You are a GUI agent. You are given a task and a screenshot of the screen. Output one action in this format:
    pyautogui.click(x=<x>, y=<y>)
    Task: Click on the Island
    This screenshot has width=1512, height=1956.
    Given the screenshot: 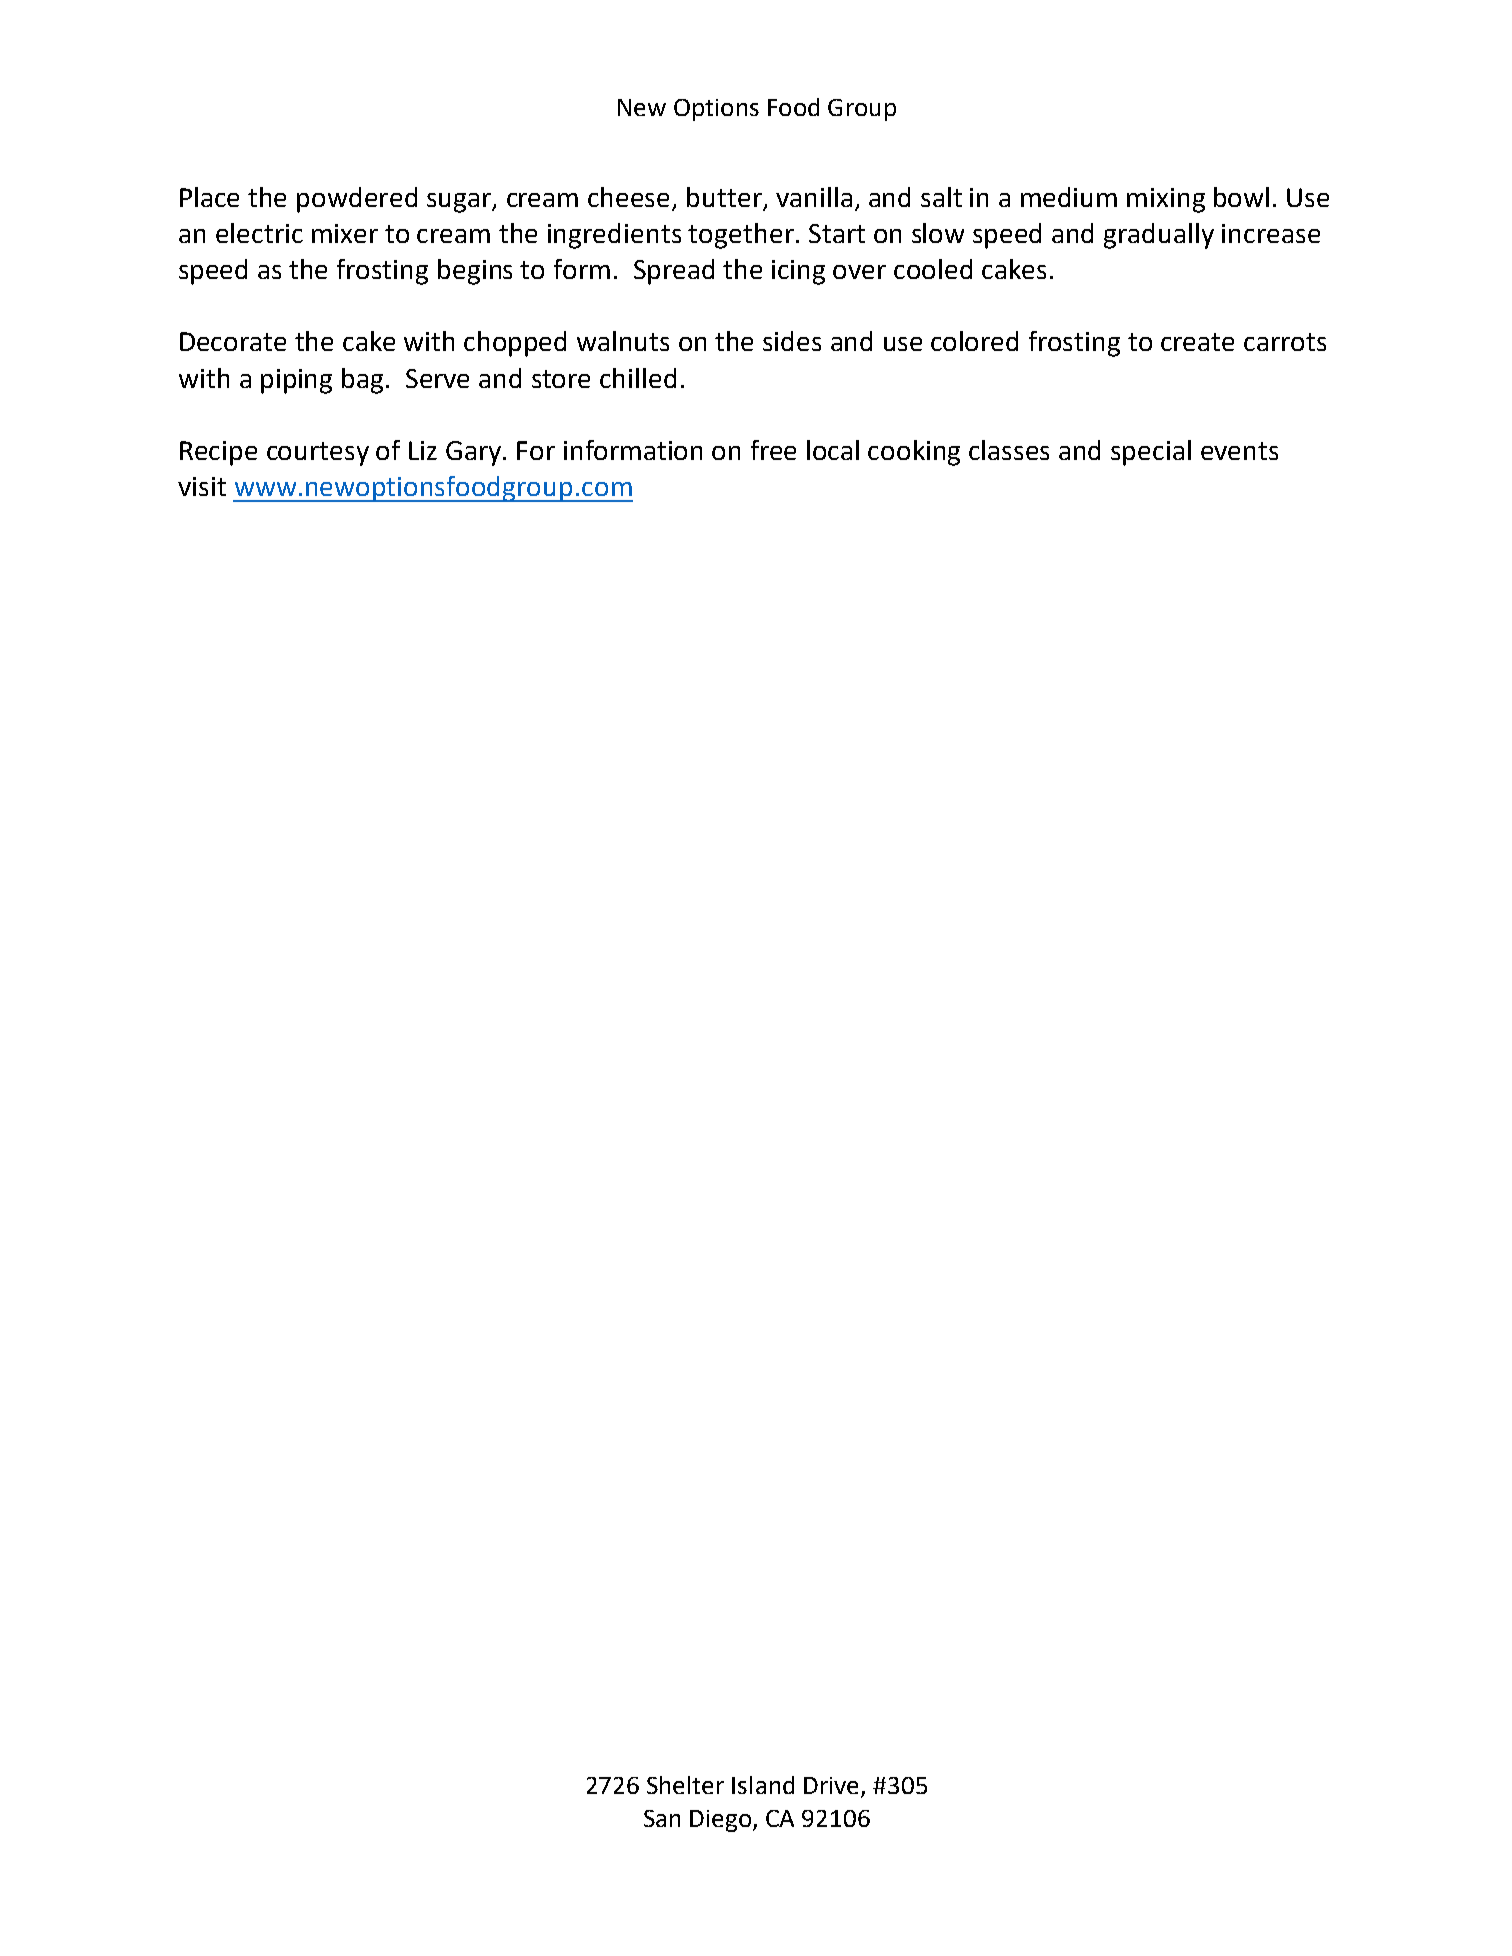 What is the action you would take?
    pyautogui.click(x=763, y=1785)
